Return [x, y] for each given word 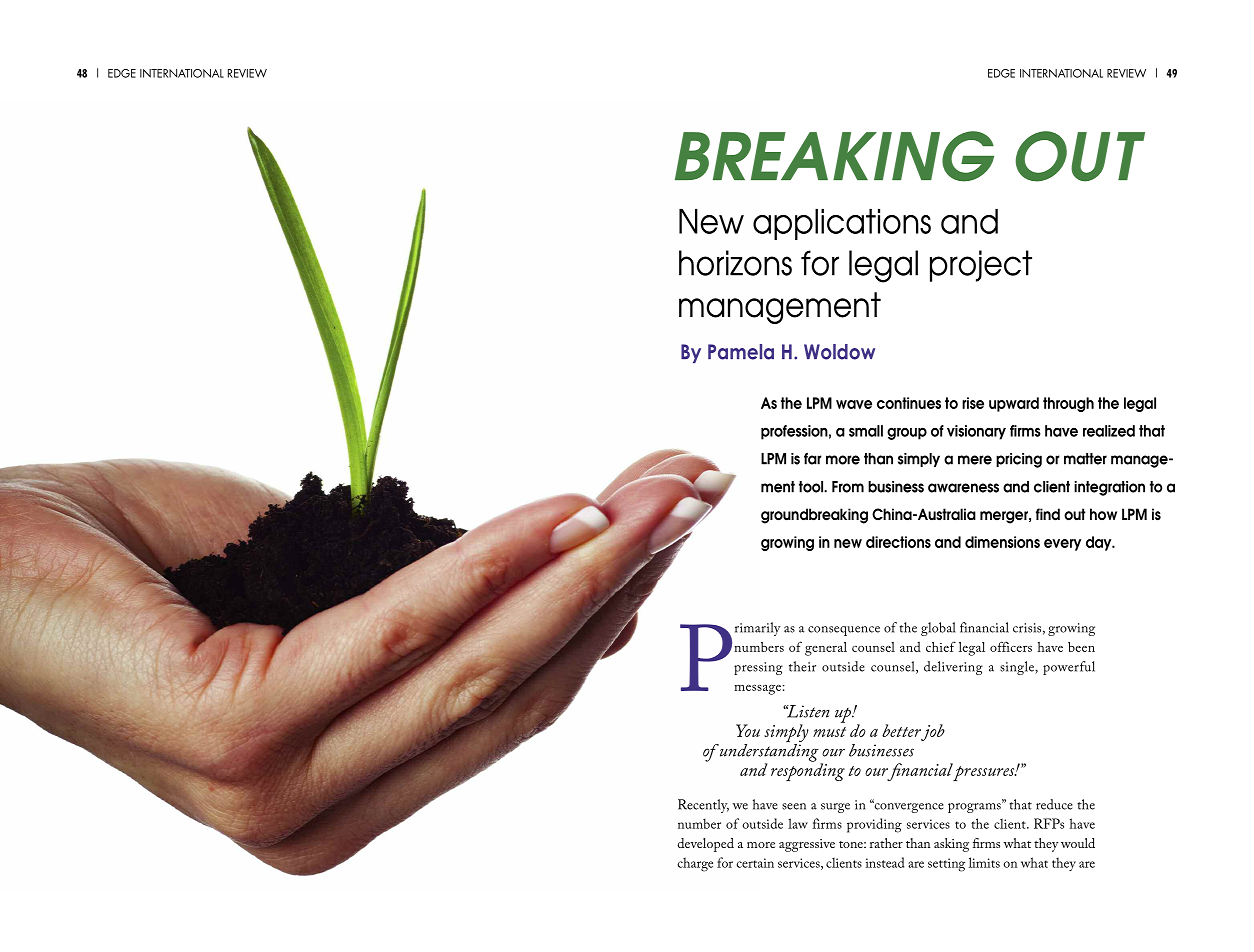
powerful [1069, 668]
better [901, 730]
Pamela [741, 352]
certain [755, 863]
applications [842, 224]
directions [898, 542]
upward [1014, 404]
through [1068, 404]
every [1062, 545]
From [848, 487]
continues [909, 403]
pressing [758, 668]
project [981, 266]
